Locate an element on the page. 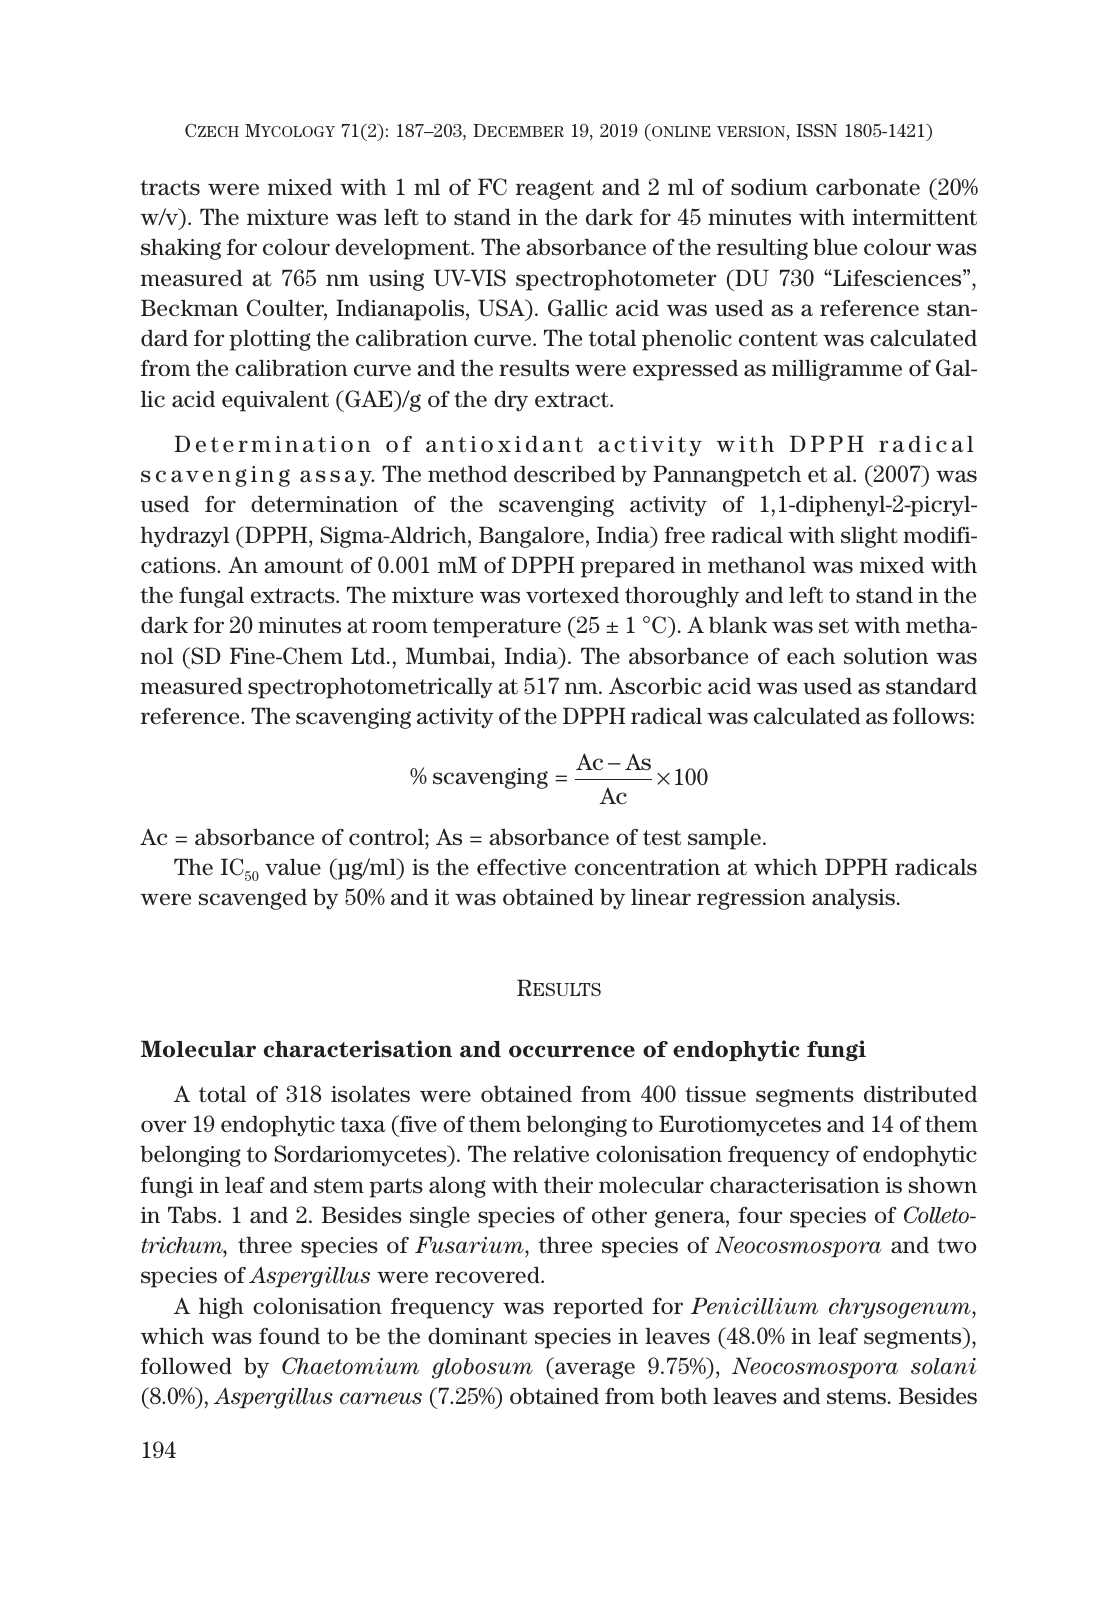  found is located at coordinates (289, 1336).
